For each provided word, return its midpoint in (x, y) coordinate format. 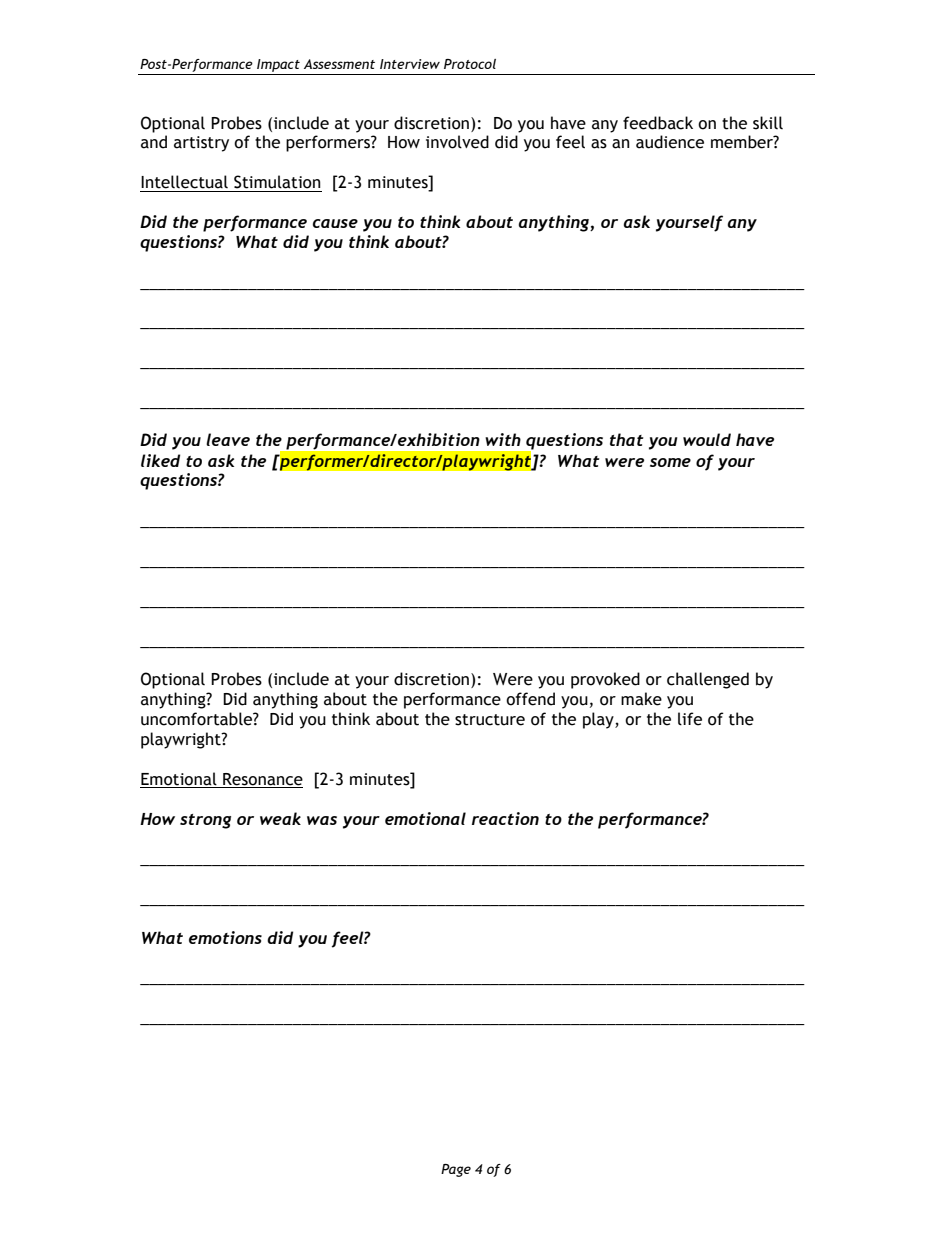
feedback (658, 123)
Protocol (470, 64)
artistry (201, 144)
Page (456, 1170)
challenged (708, 680)
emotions (225, 937)
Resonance (263, 779)
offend (530, 699)
